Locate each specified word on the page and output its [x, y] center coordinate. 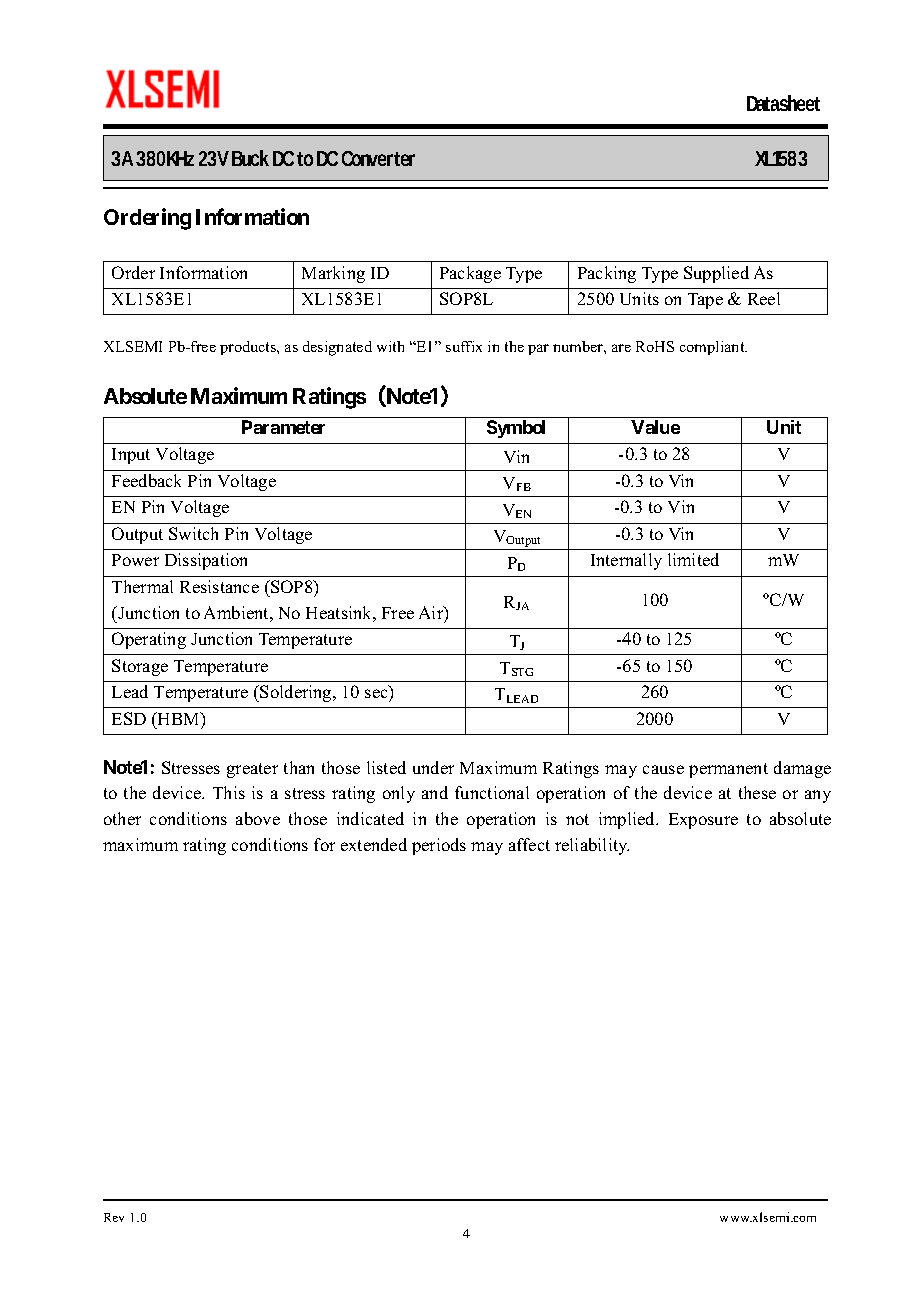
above [258, 818]
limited [693, 559]
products [249, 348]
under [433, 767]
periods [439, 846]
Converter [378, 158]
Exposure [703, 821]
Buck [250, 158]
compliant [713, 348]
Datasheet [783, 103]
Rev [114, 1217]
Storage [140, 667]
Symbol [516, 429]
